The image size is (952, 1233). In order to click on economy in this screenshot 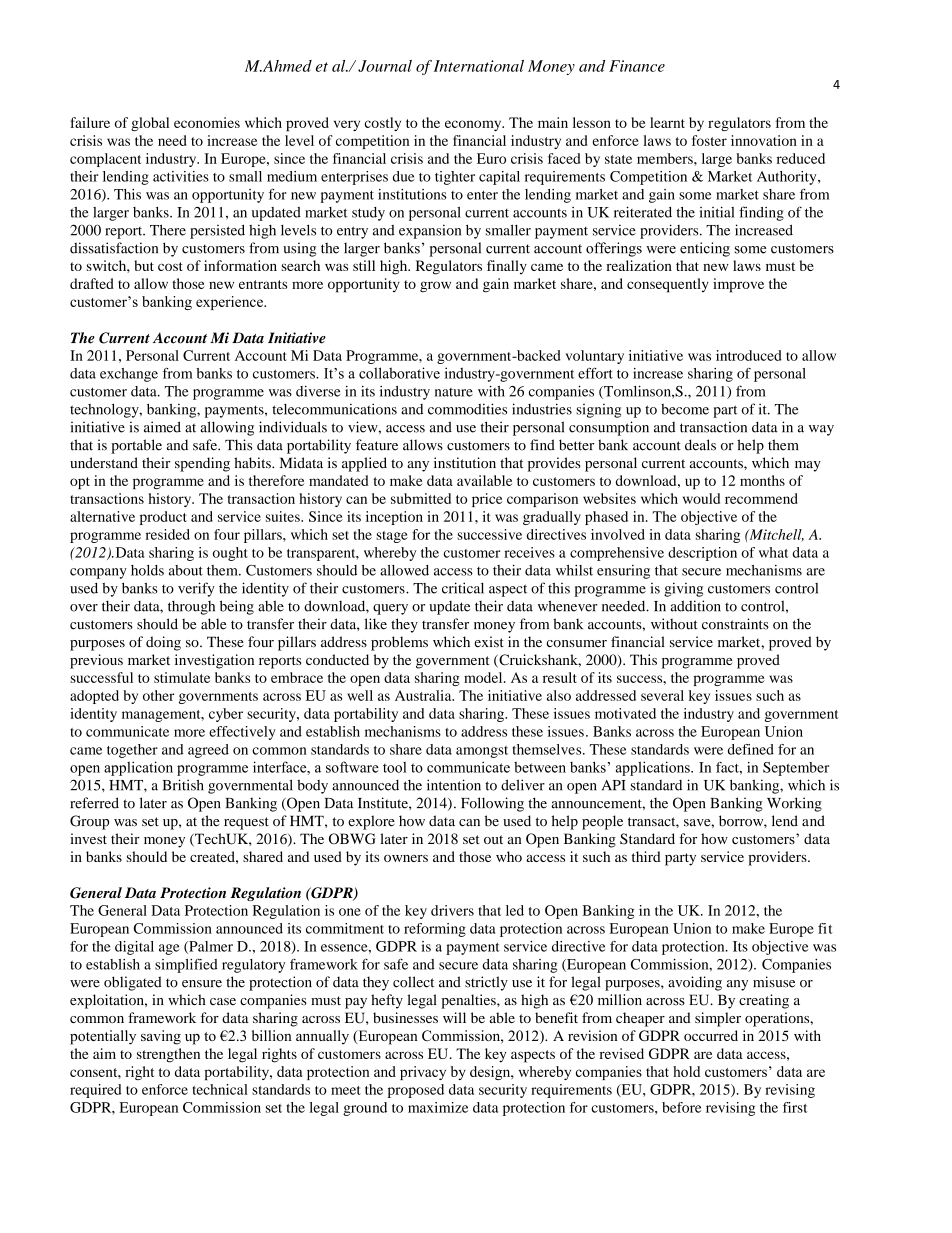, I will do `click(474, 125)`.
